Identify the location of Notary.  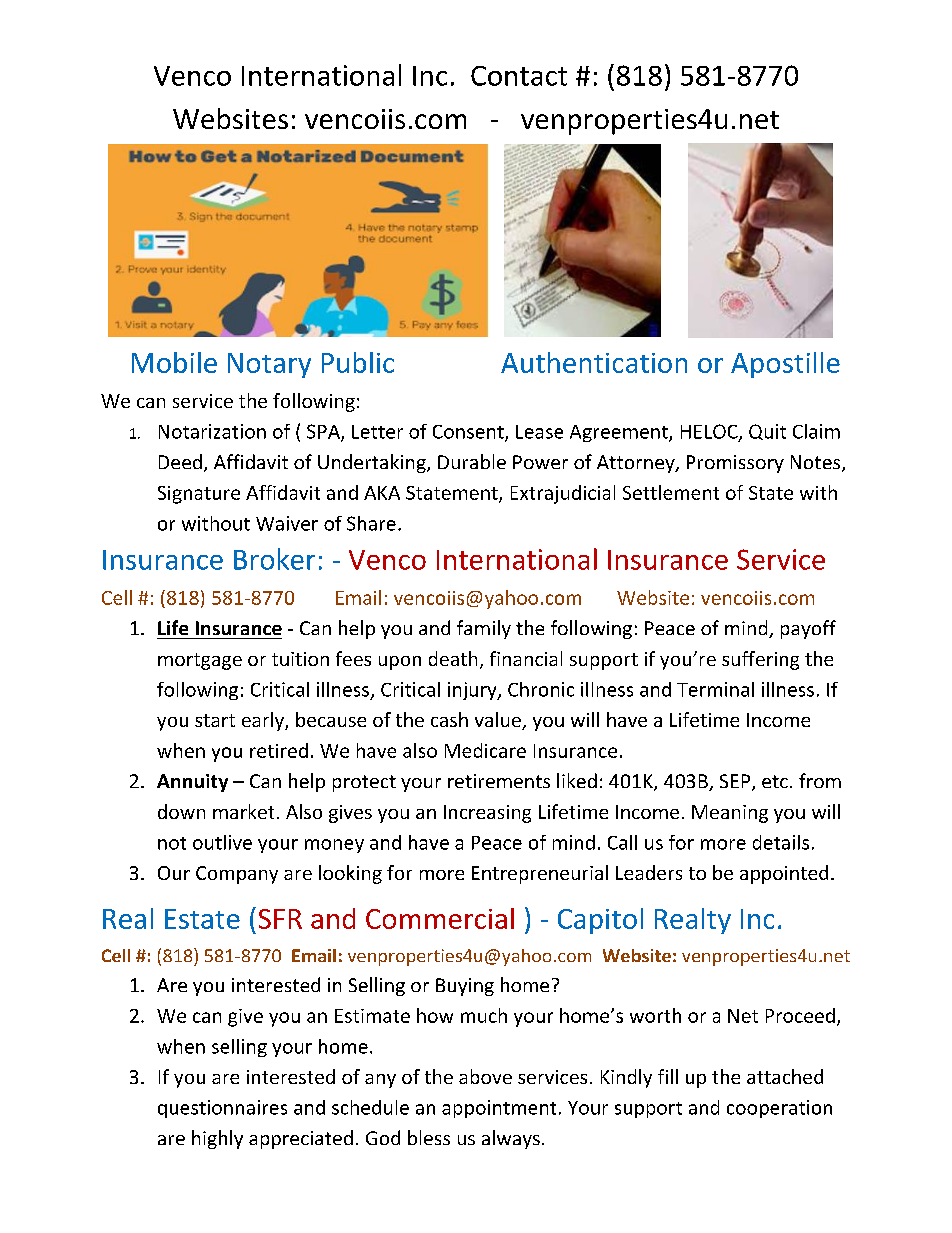
(269, 365).
